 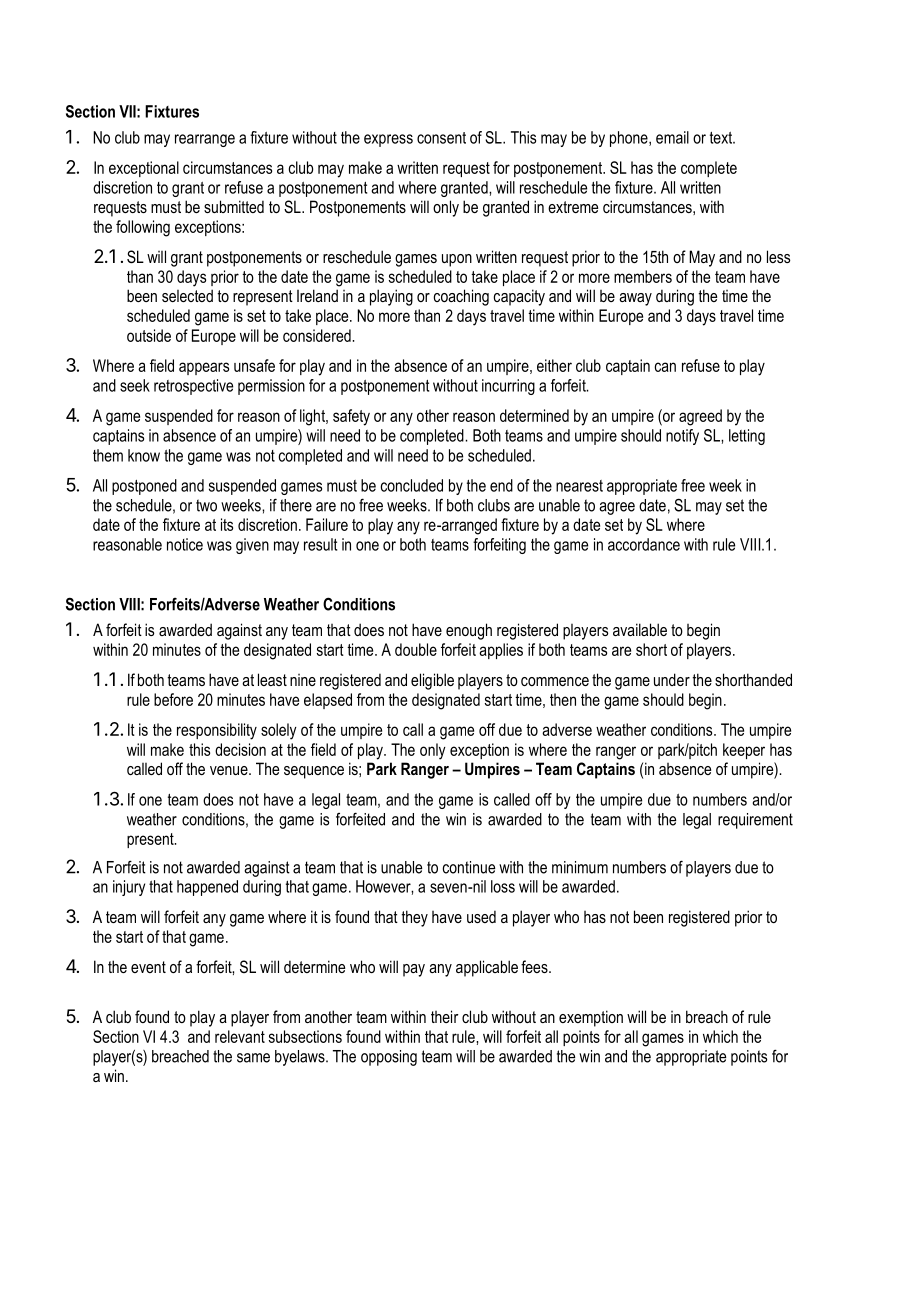 I want to click on eligible, so click(x=432, y=681).
